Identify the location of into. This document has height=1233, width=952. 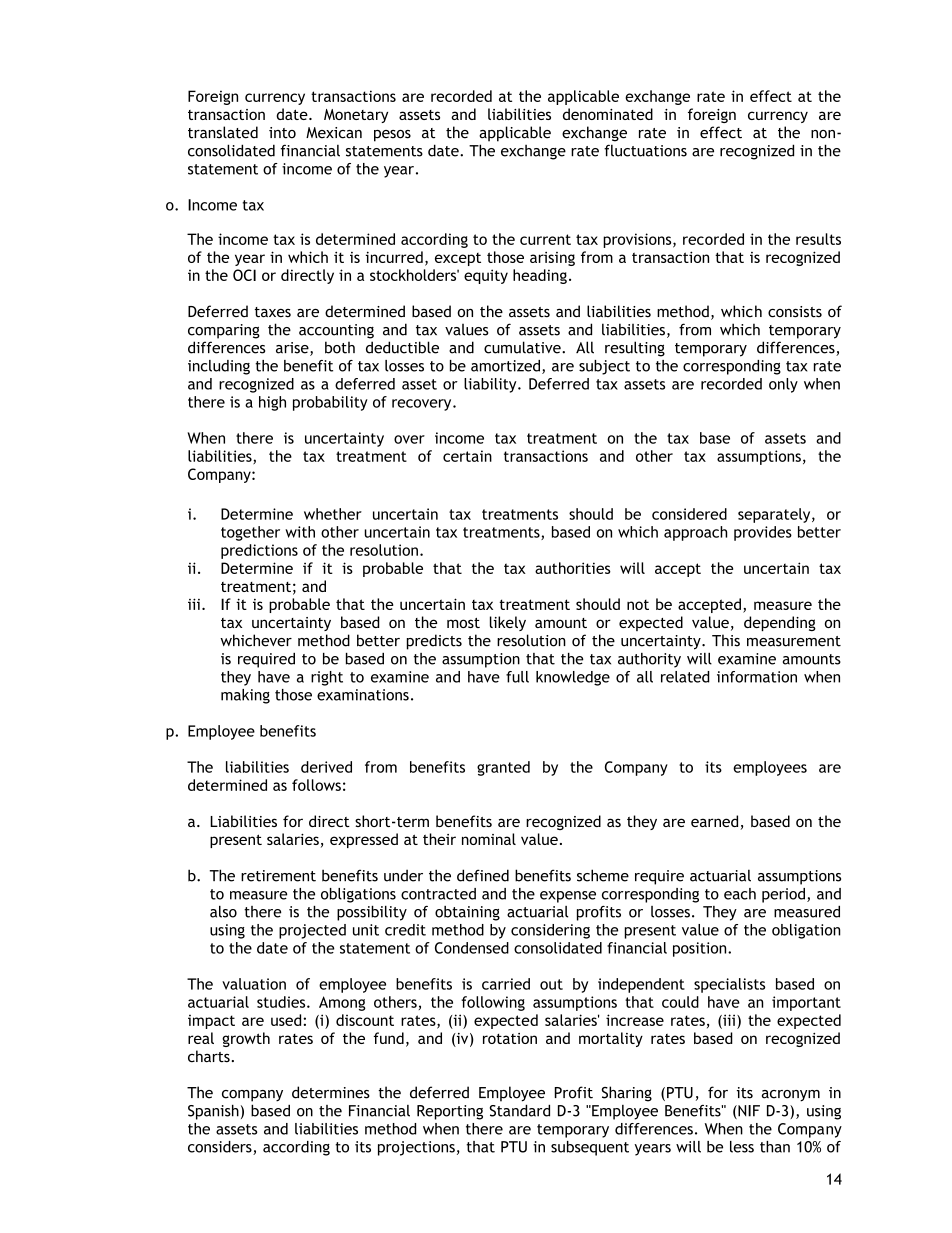
(282, 133).
